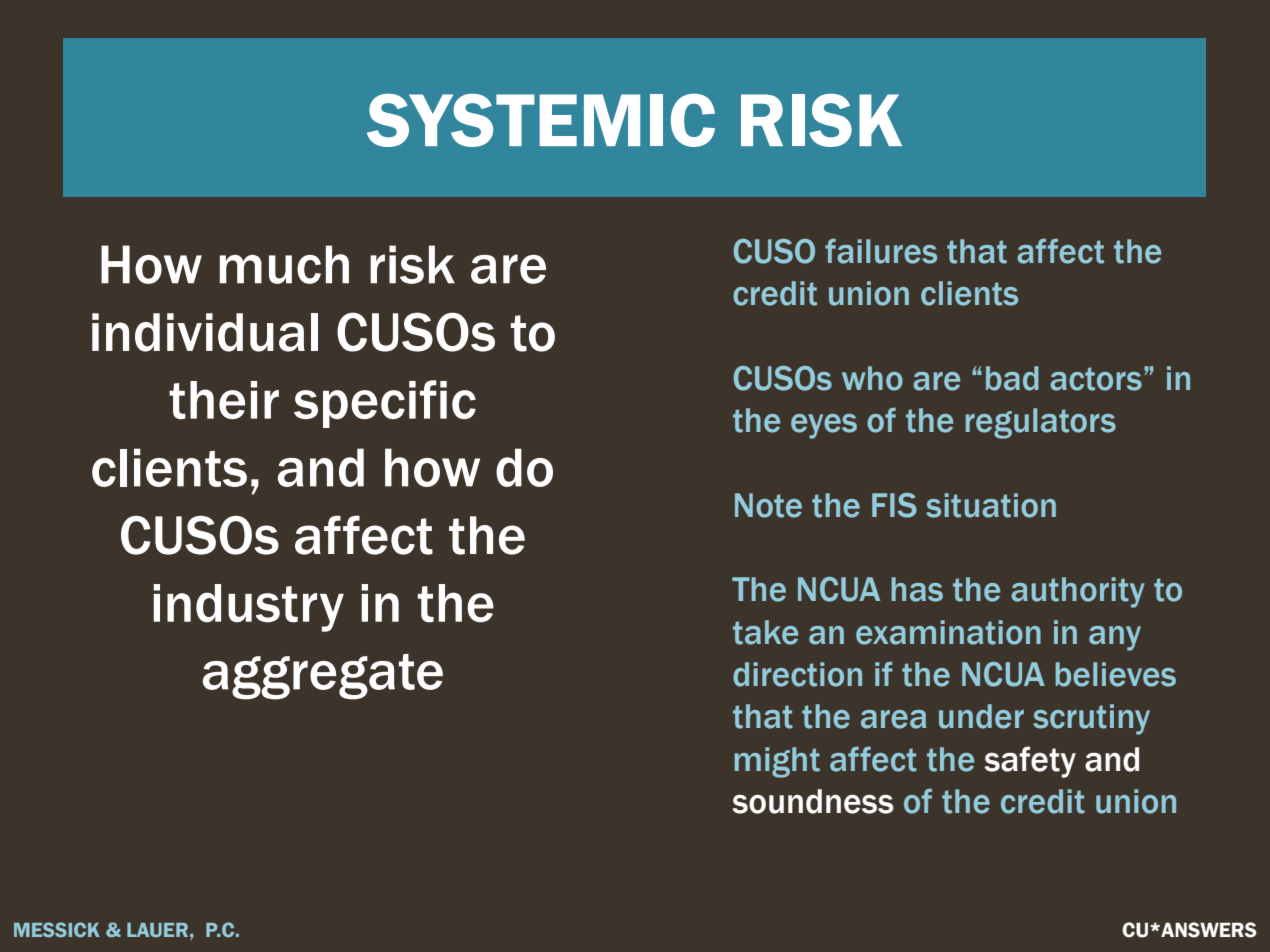  I want to click on SYSTEMIC, so click(541, 120).
